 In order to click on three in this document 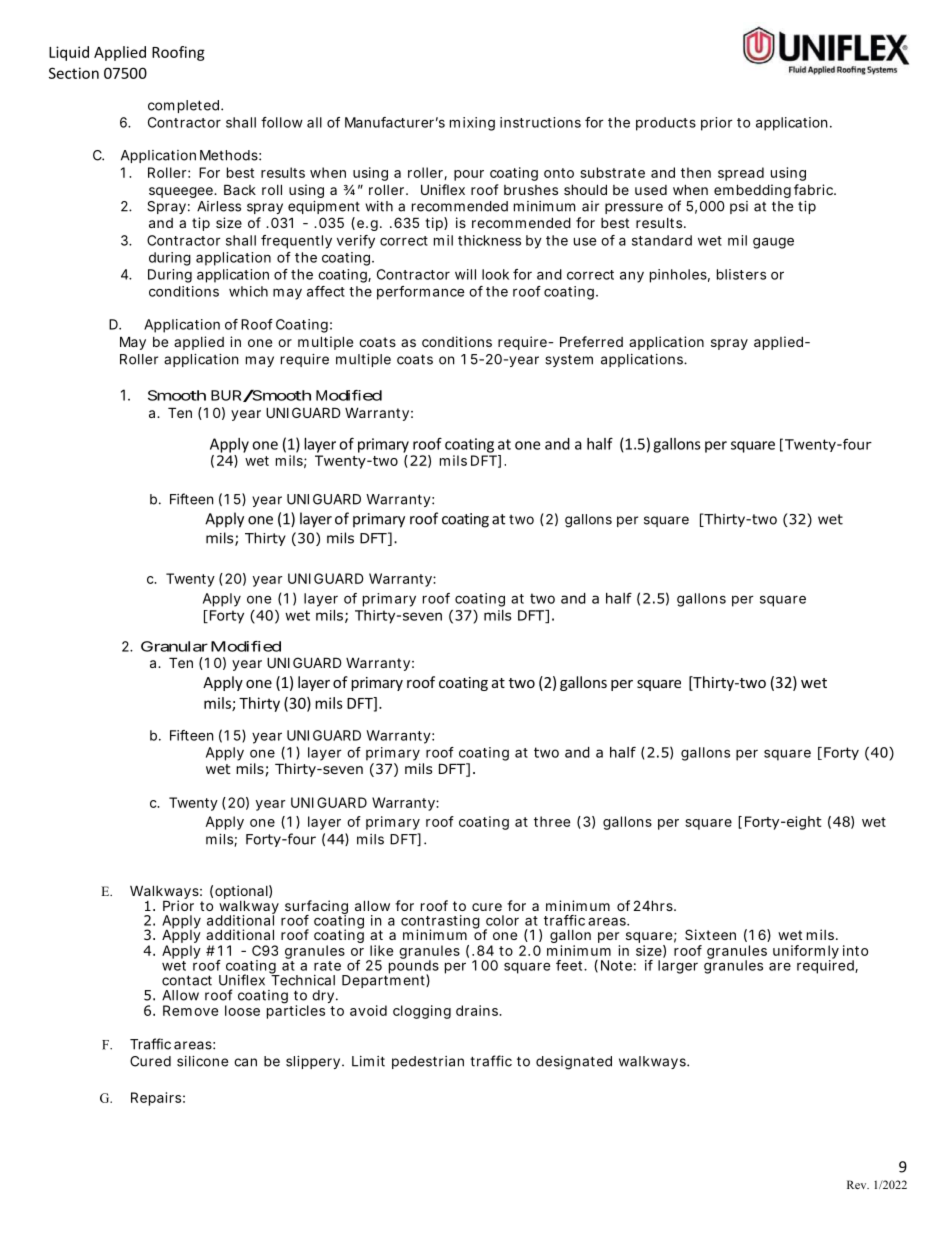, I will do `click(552, 821)`.
